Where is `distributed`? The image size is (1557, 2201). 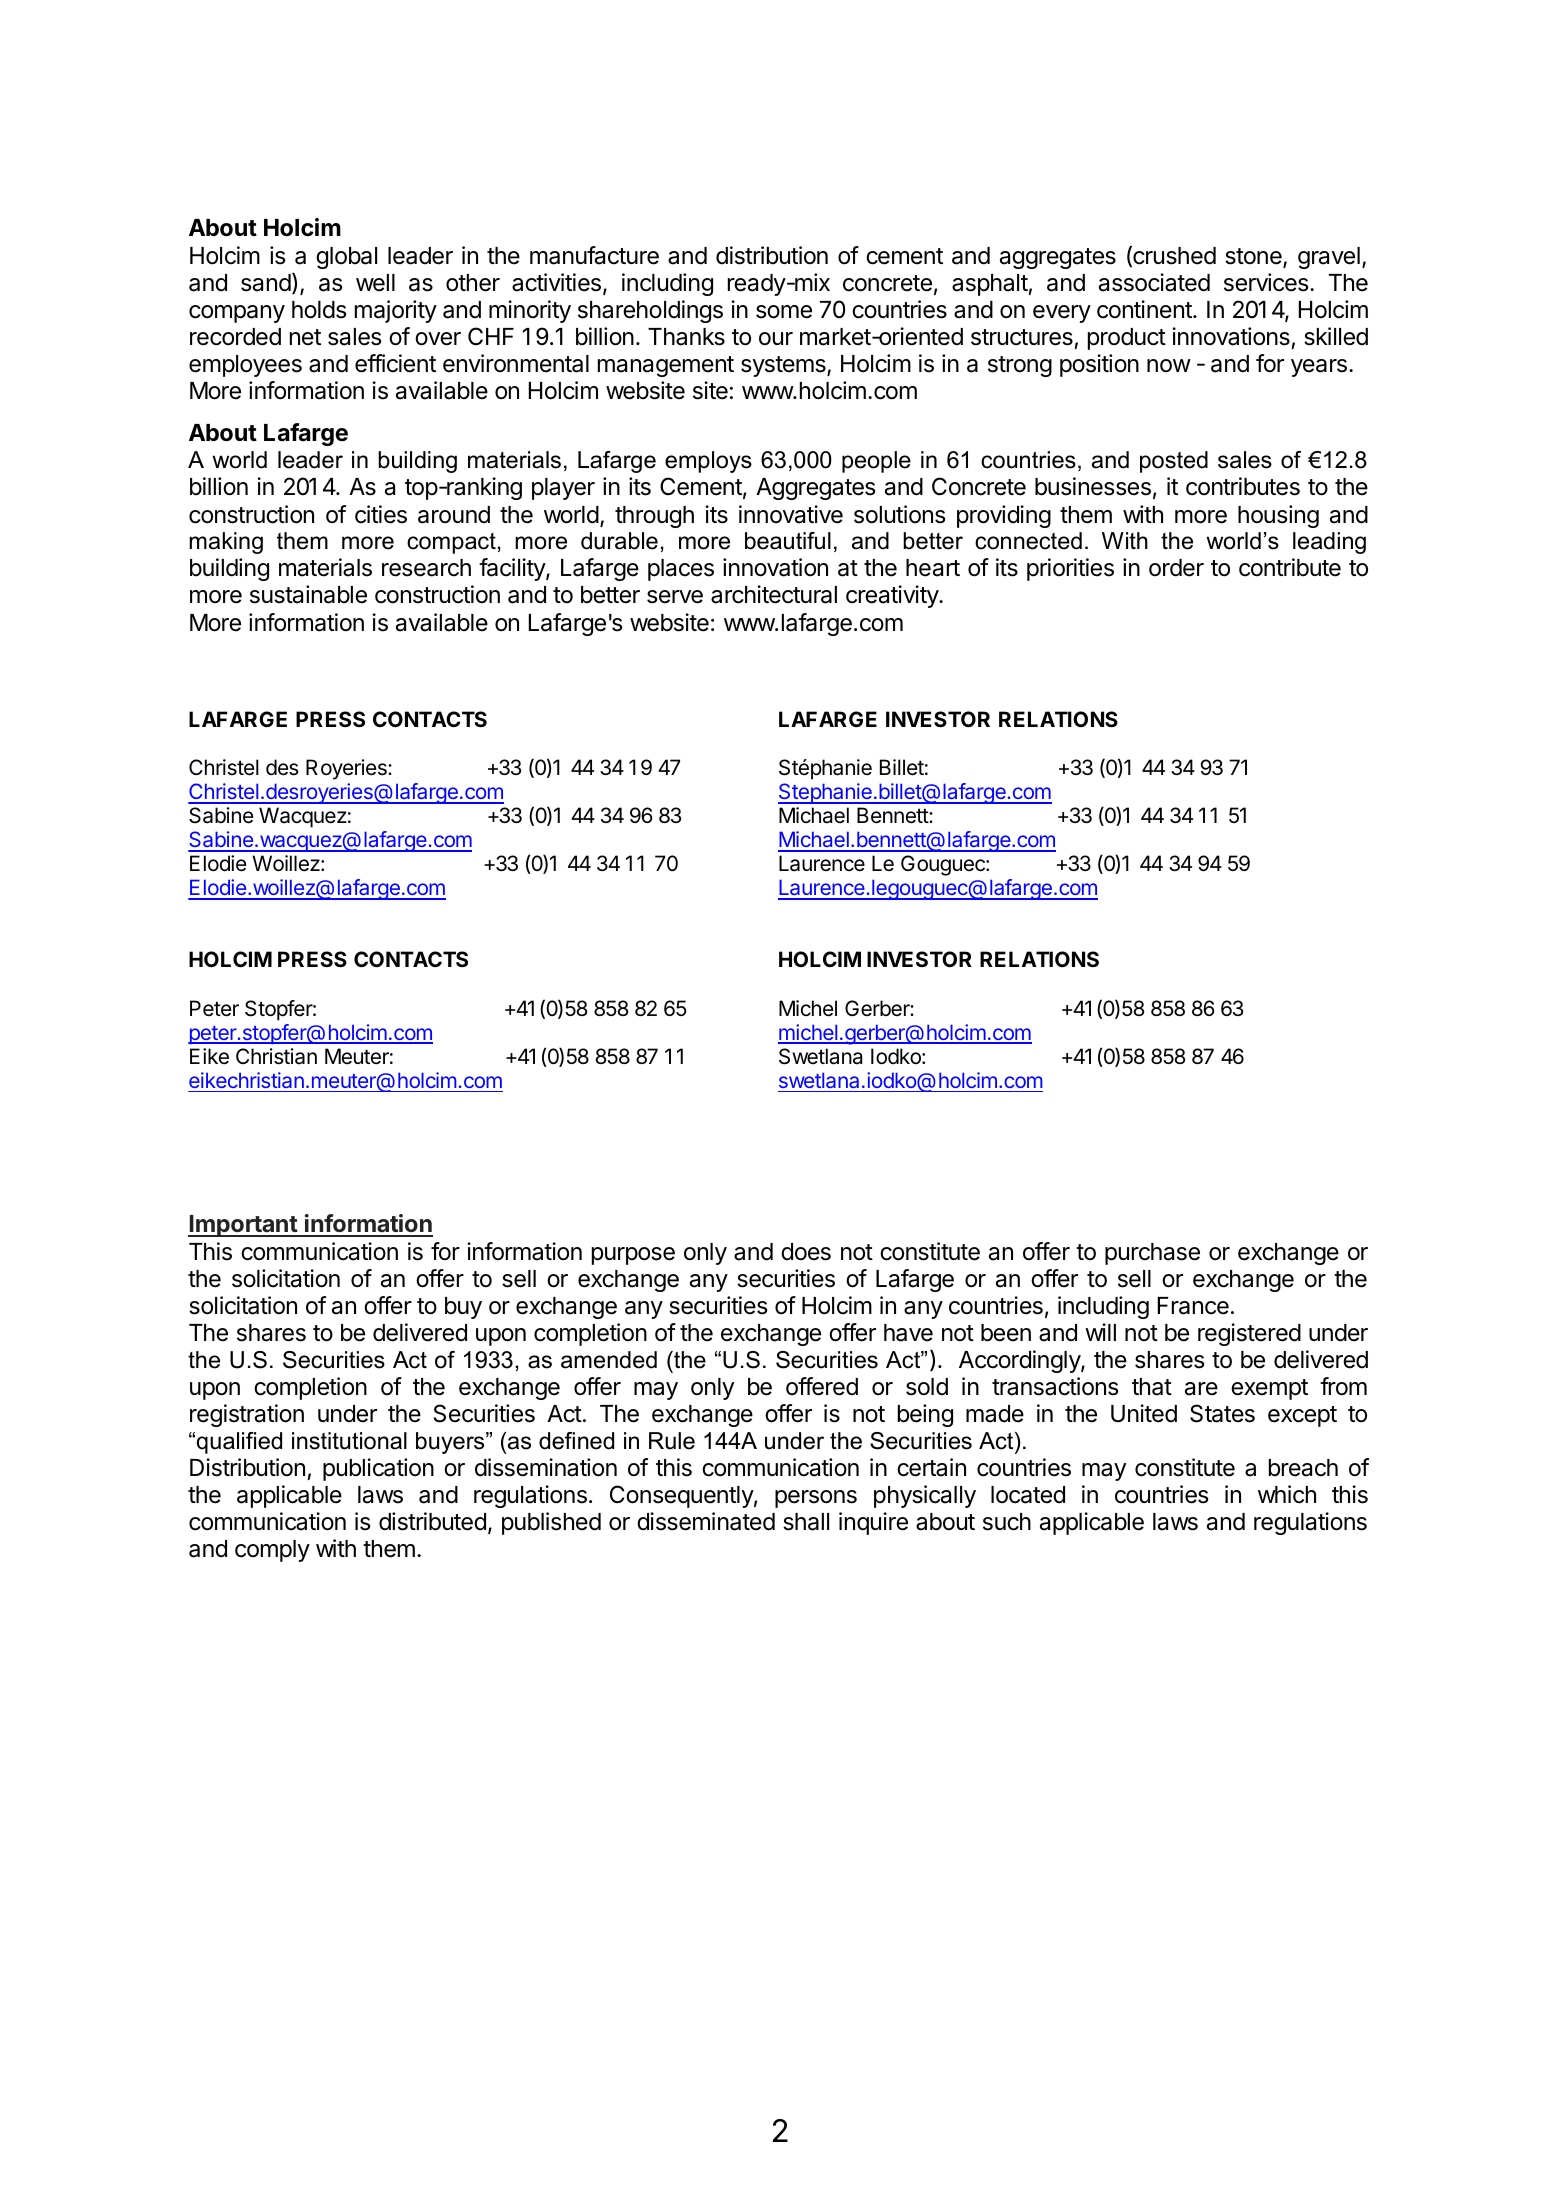
distributed is located at coordinates (432, 1521).
